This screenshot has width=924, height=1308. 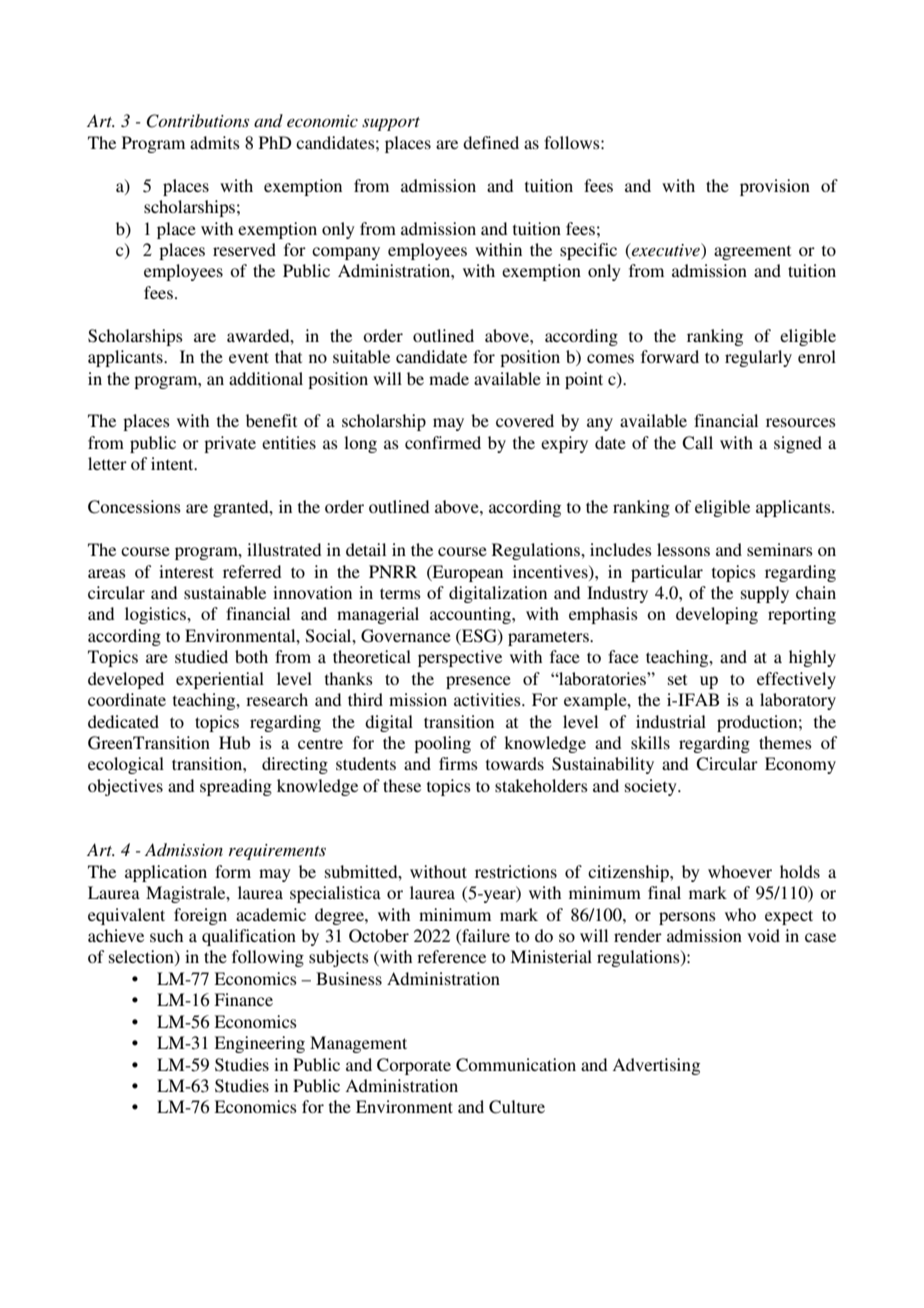 I want to click on Engineering, so click(x=259, y=1044).
